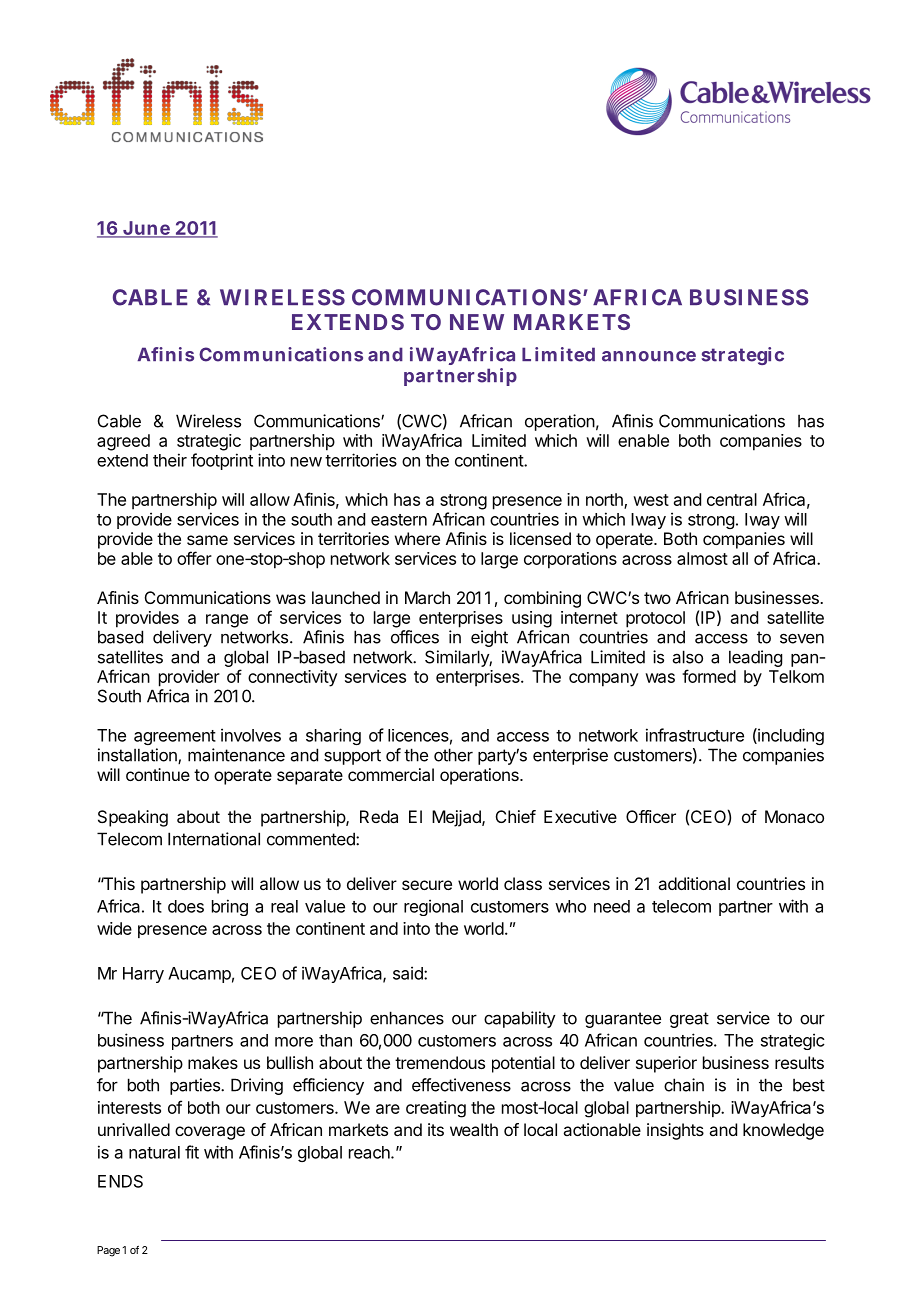  What do you see at coordinates (649, 356) in the document?
I see `announce` at bounding box center [649, 356].
